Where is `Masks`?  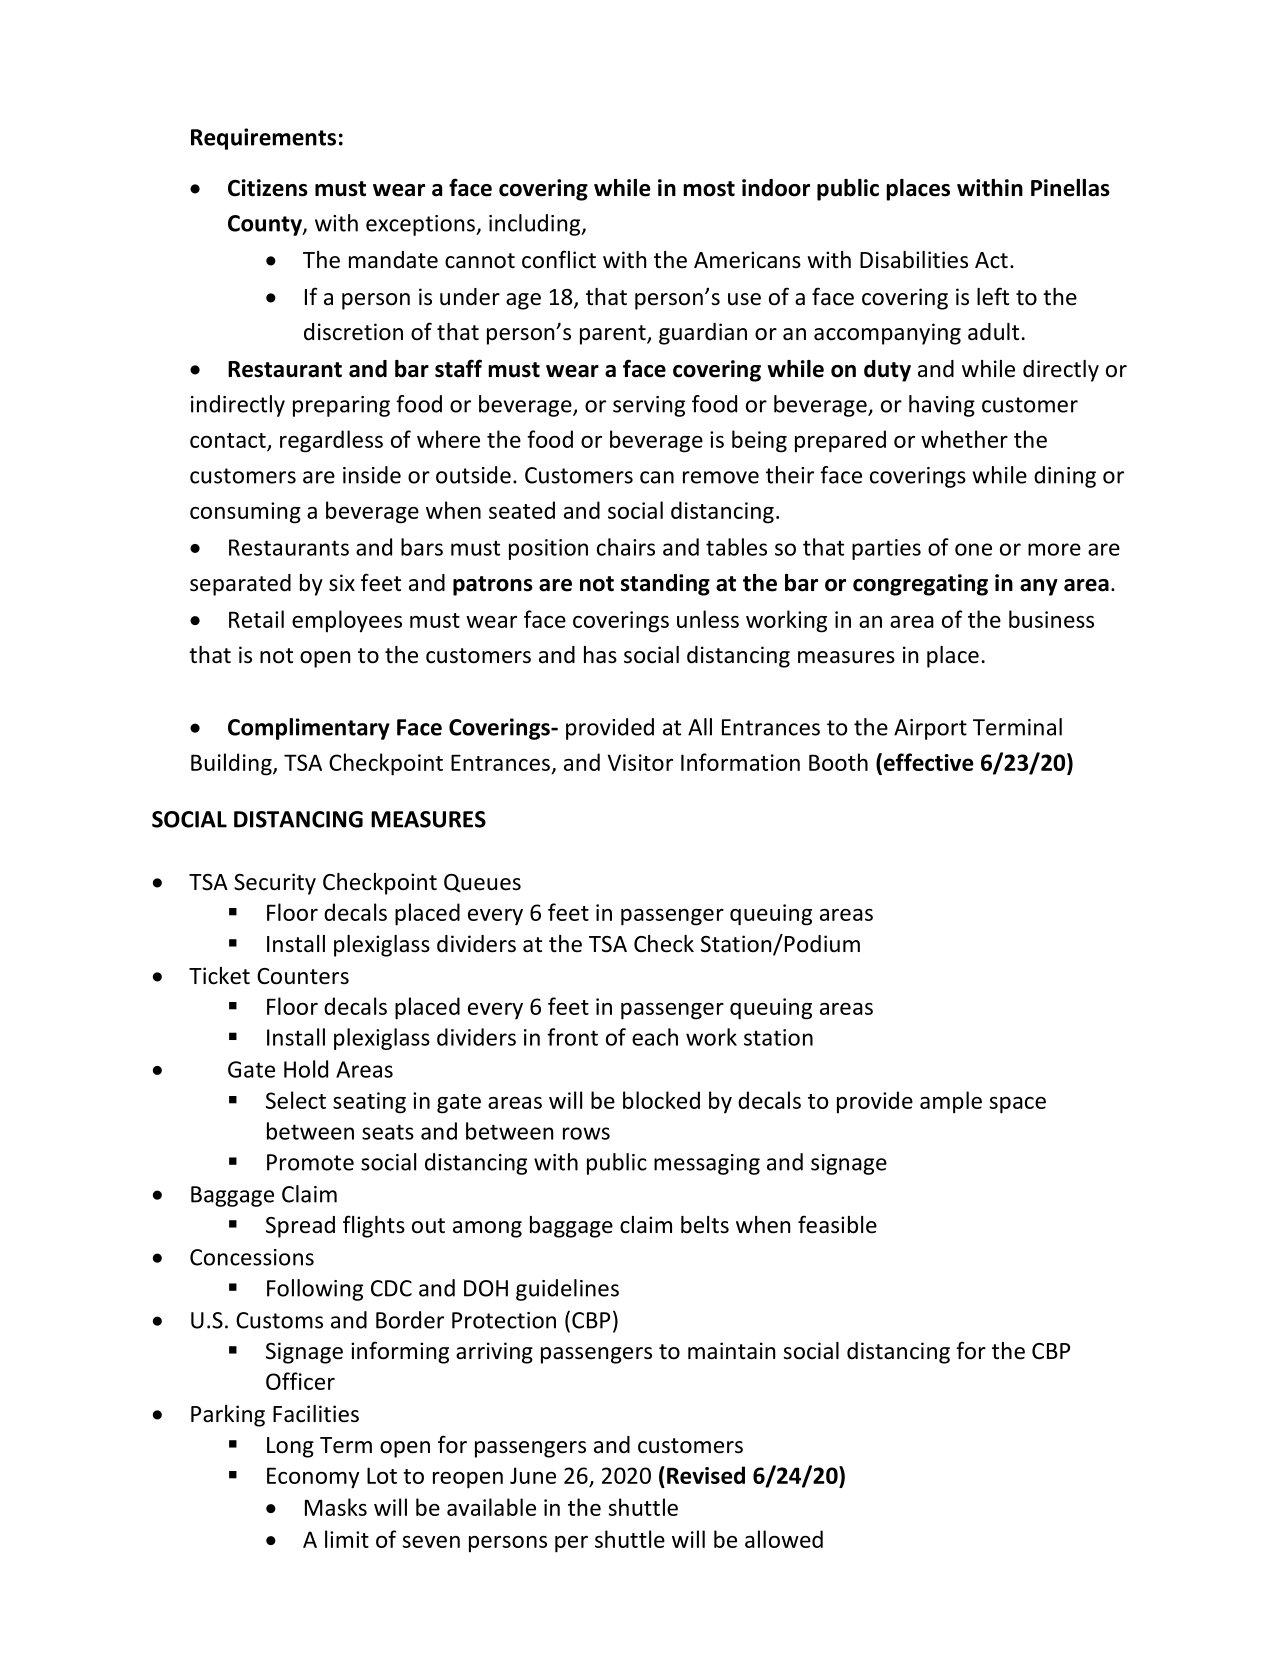 Masks is located at coordinates (336, 1507).
